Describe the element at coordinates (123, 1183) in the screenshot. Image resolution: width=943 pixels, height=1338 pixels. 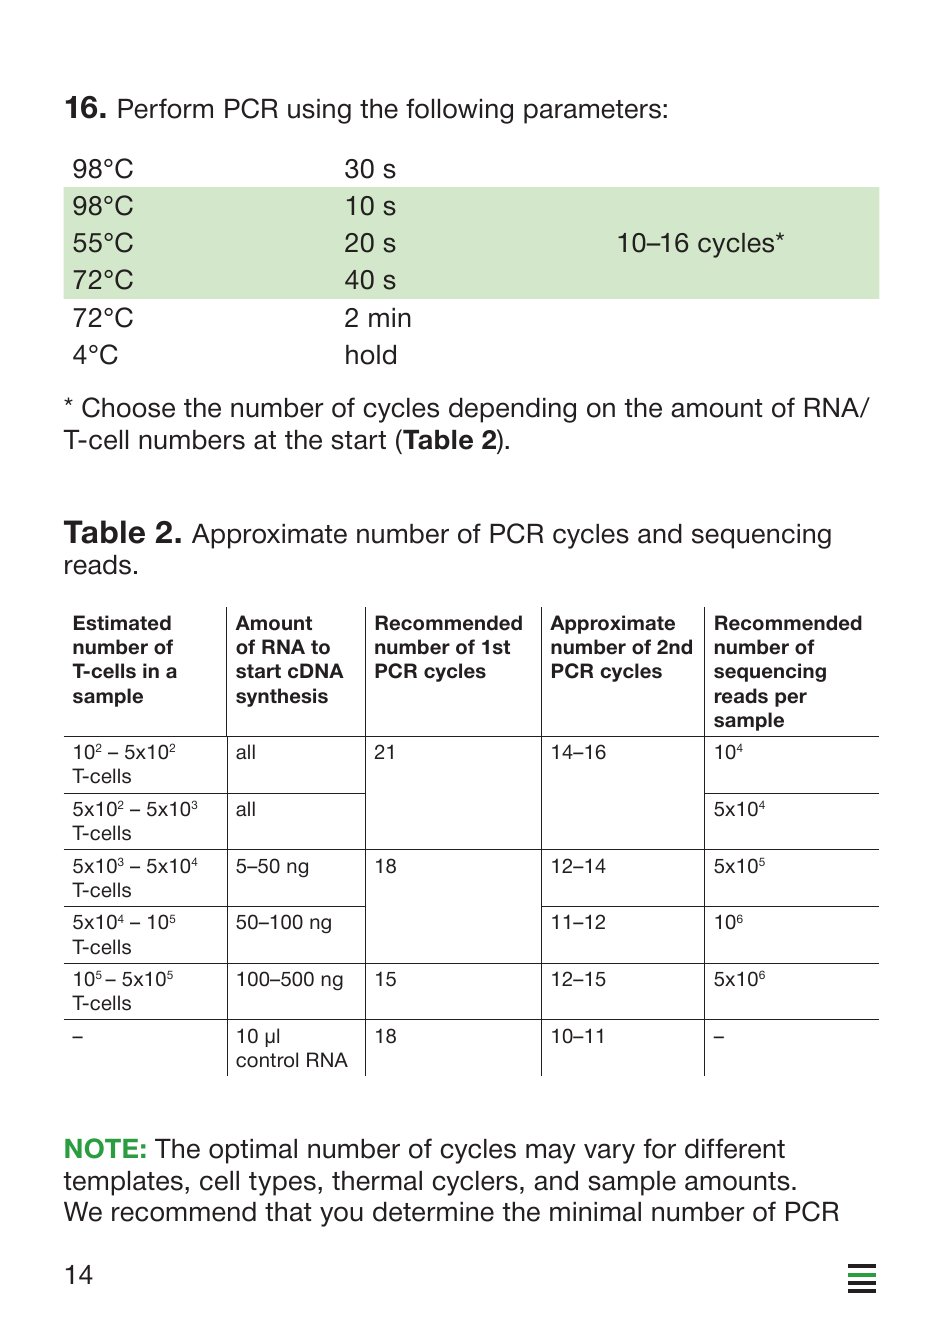
I see `templates` at that location.
